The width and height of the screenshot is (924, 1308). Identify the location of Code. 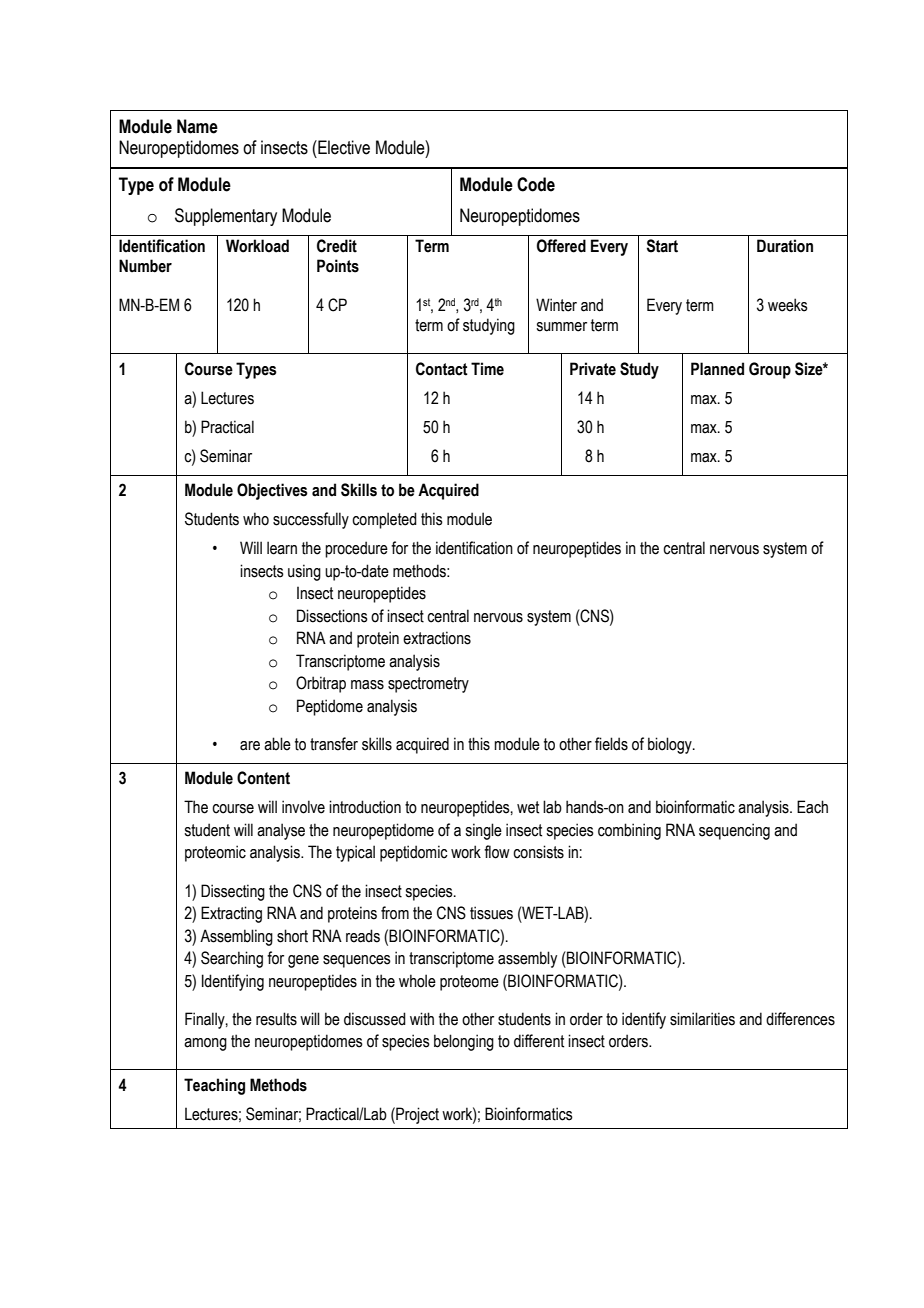
(536, 184).
